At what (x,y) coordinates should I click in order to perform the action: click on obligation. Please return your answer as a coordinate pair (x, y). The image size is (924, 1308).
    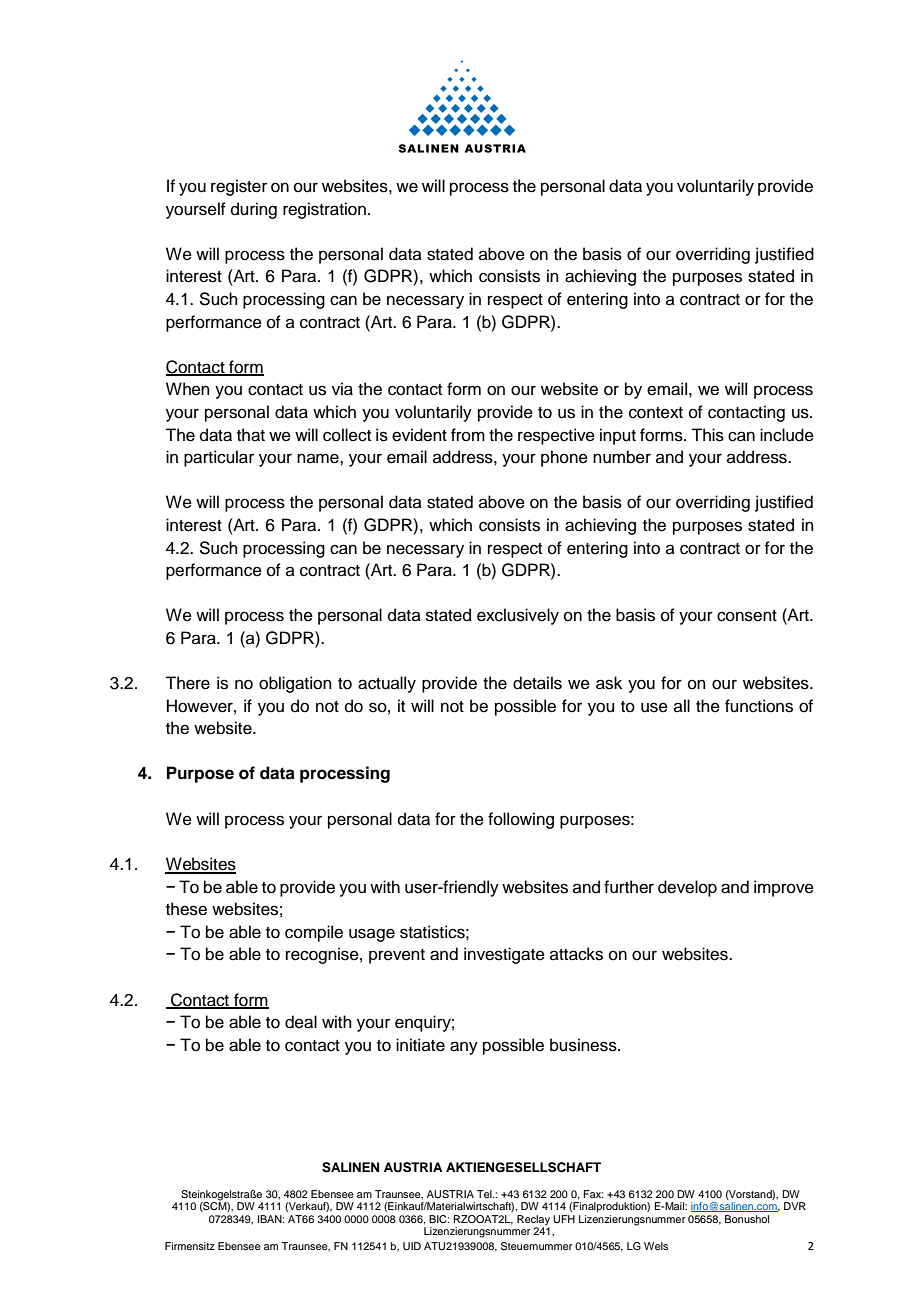
    Looking at the image, I should click on (295, 684).
